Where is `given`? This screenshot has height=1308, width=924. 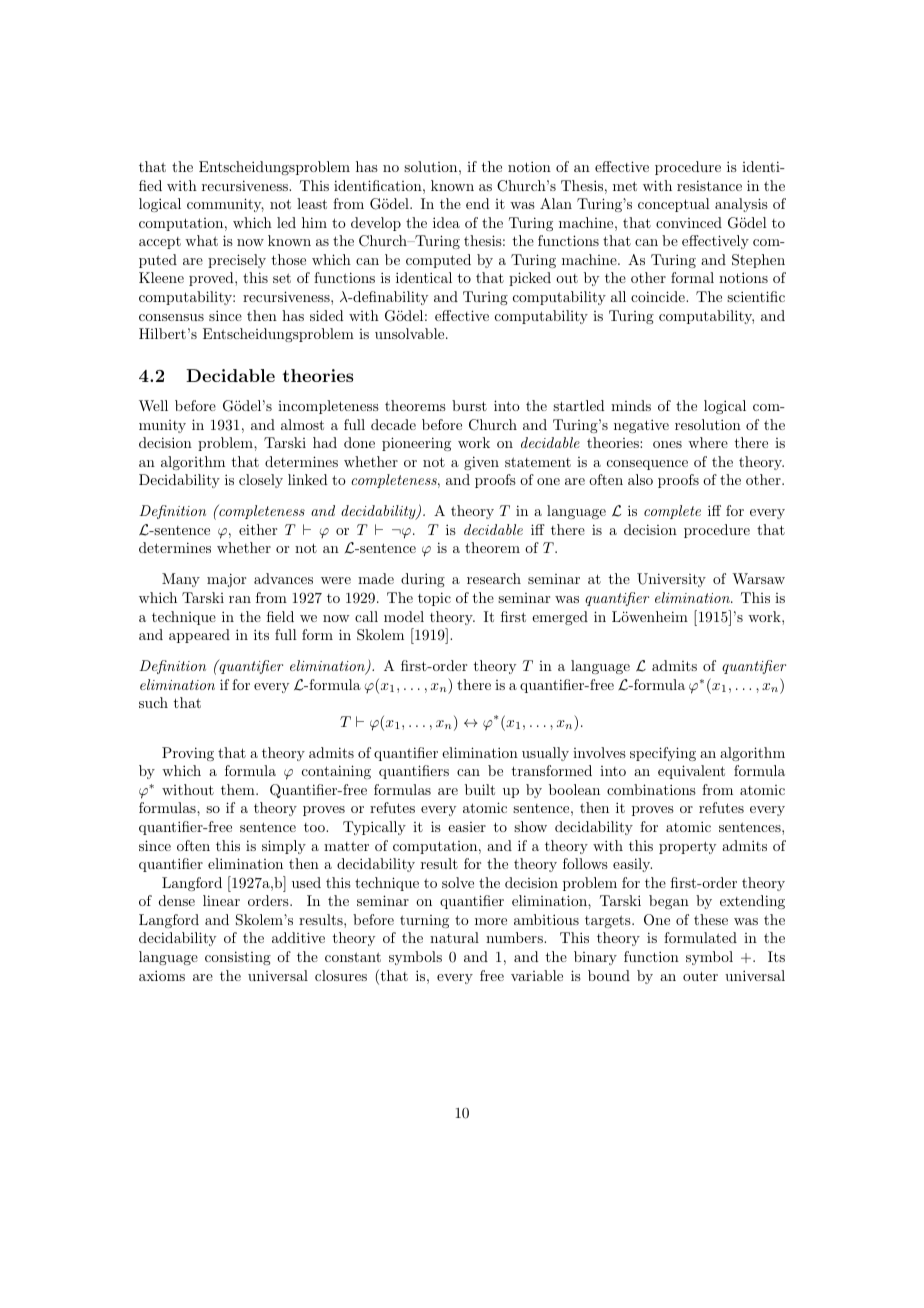 given is located at coordinates (481, 463).
